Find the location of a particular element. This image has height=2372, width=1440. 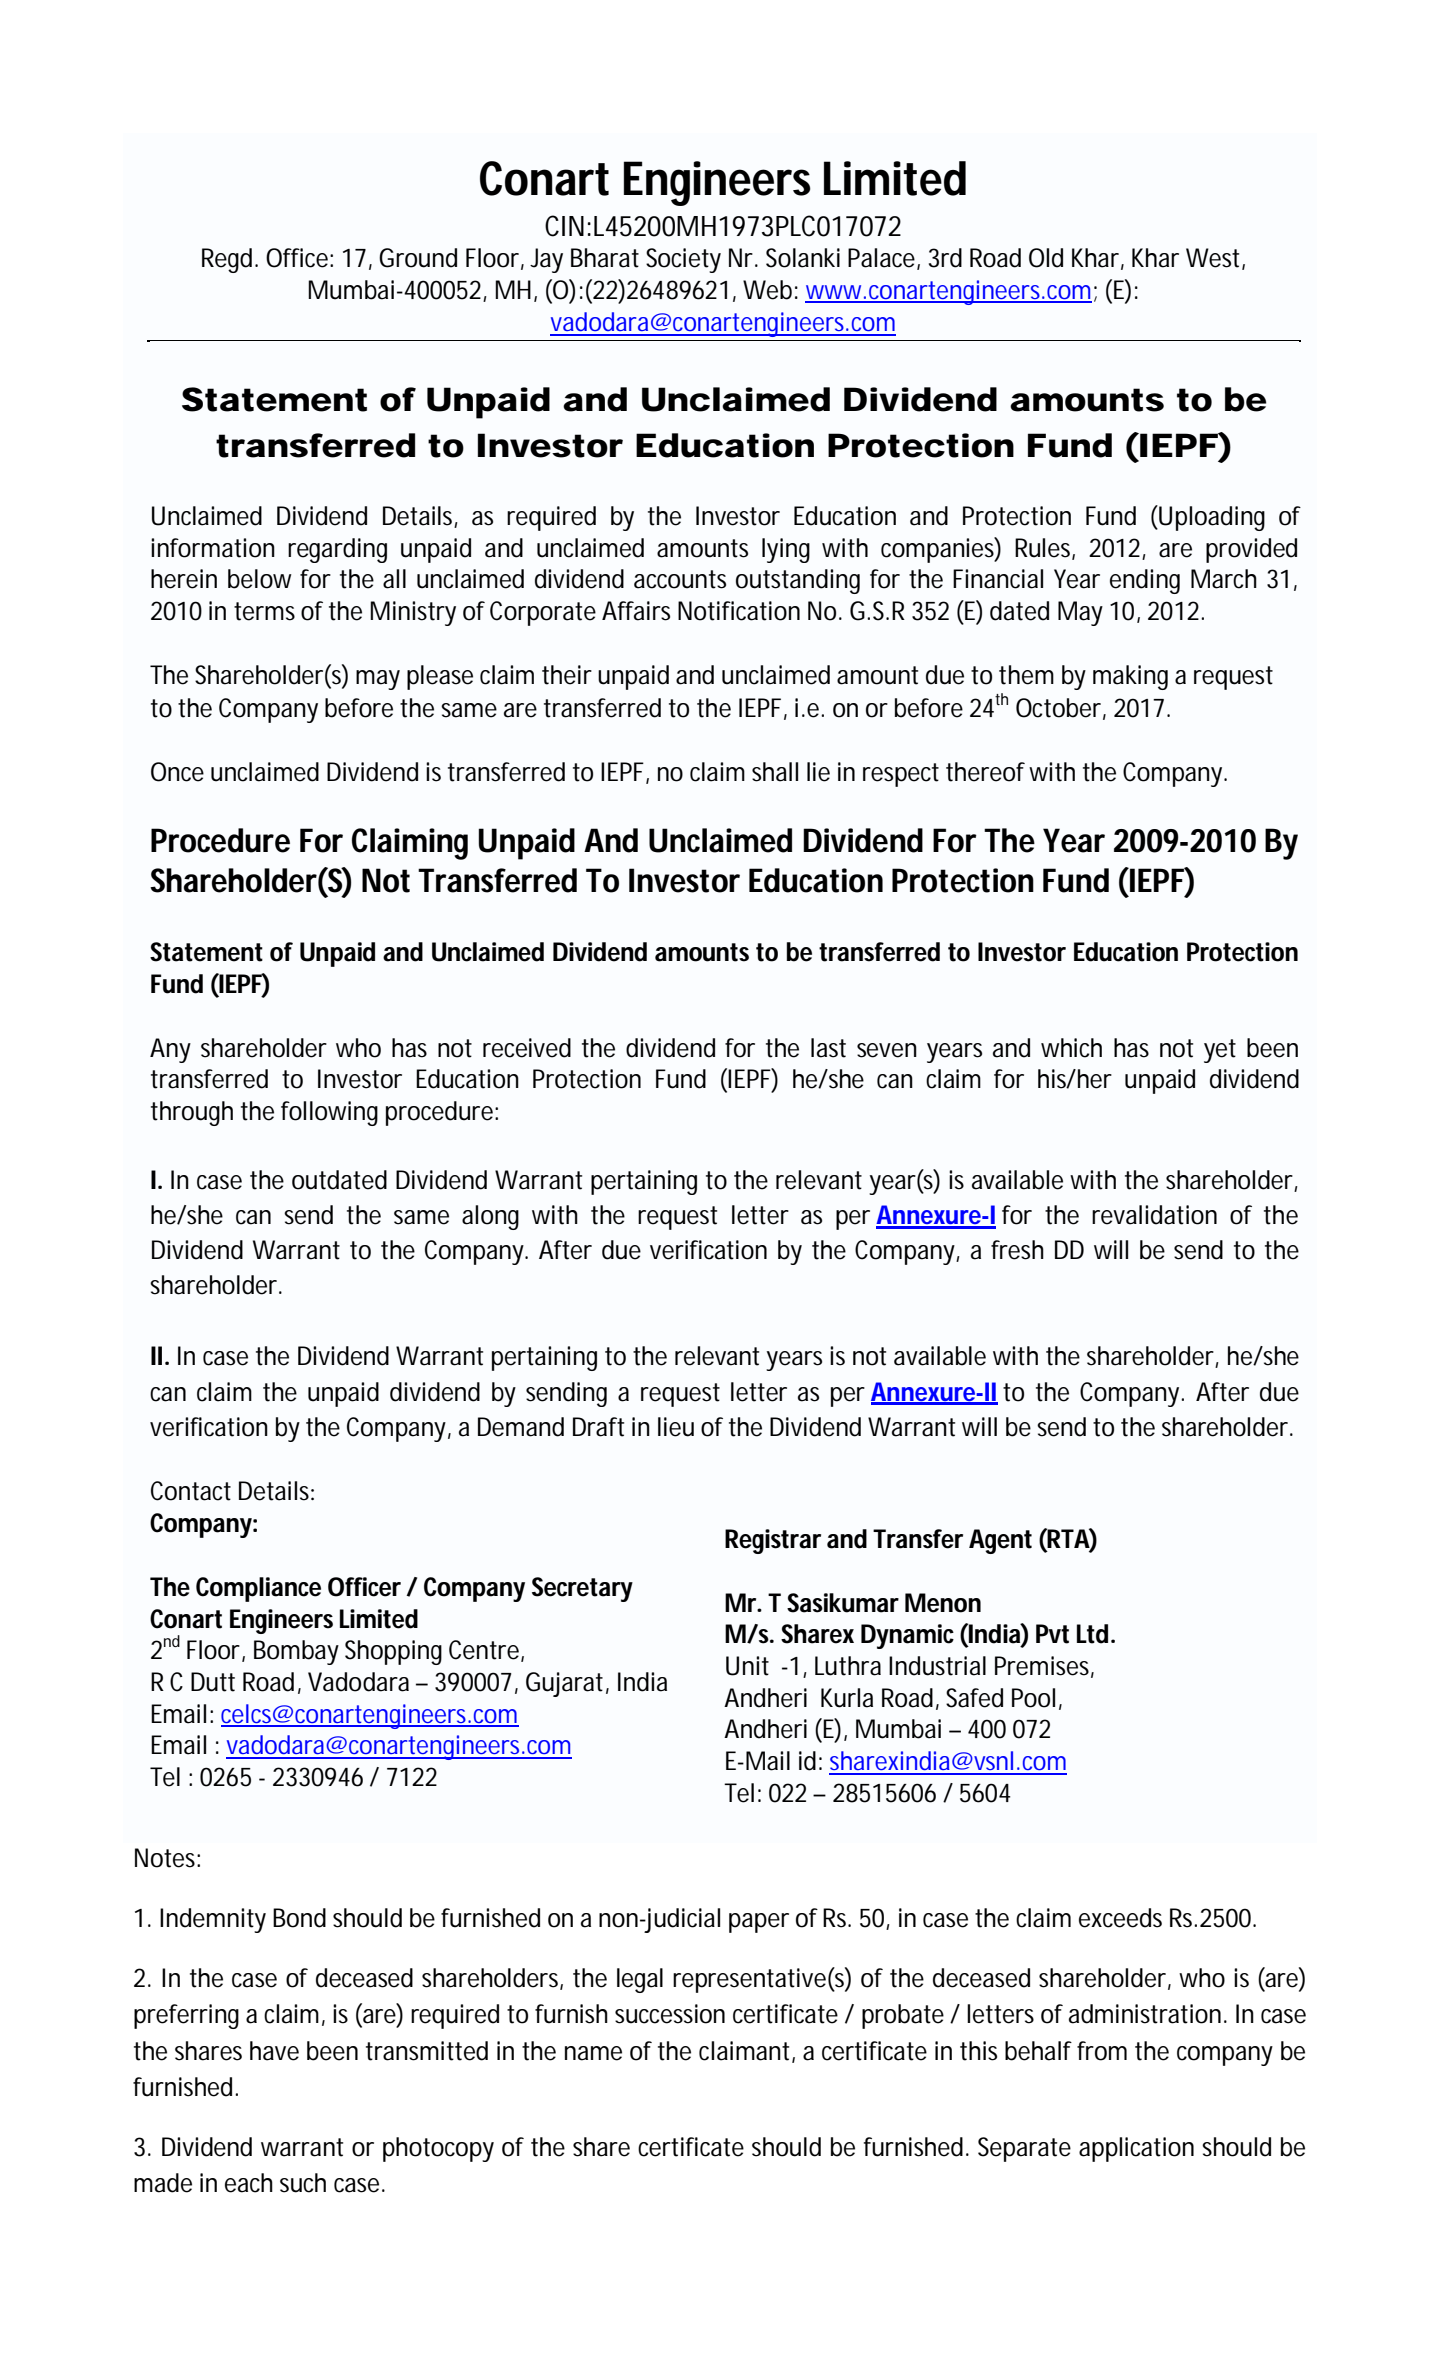

following is located at coordinates (329, 1113).
